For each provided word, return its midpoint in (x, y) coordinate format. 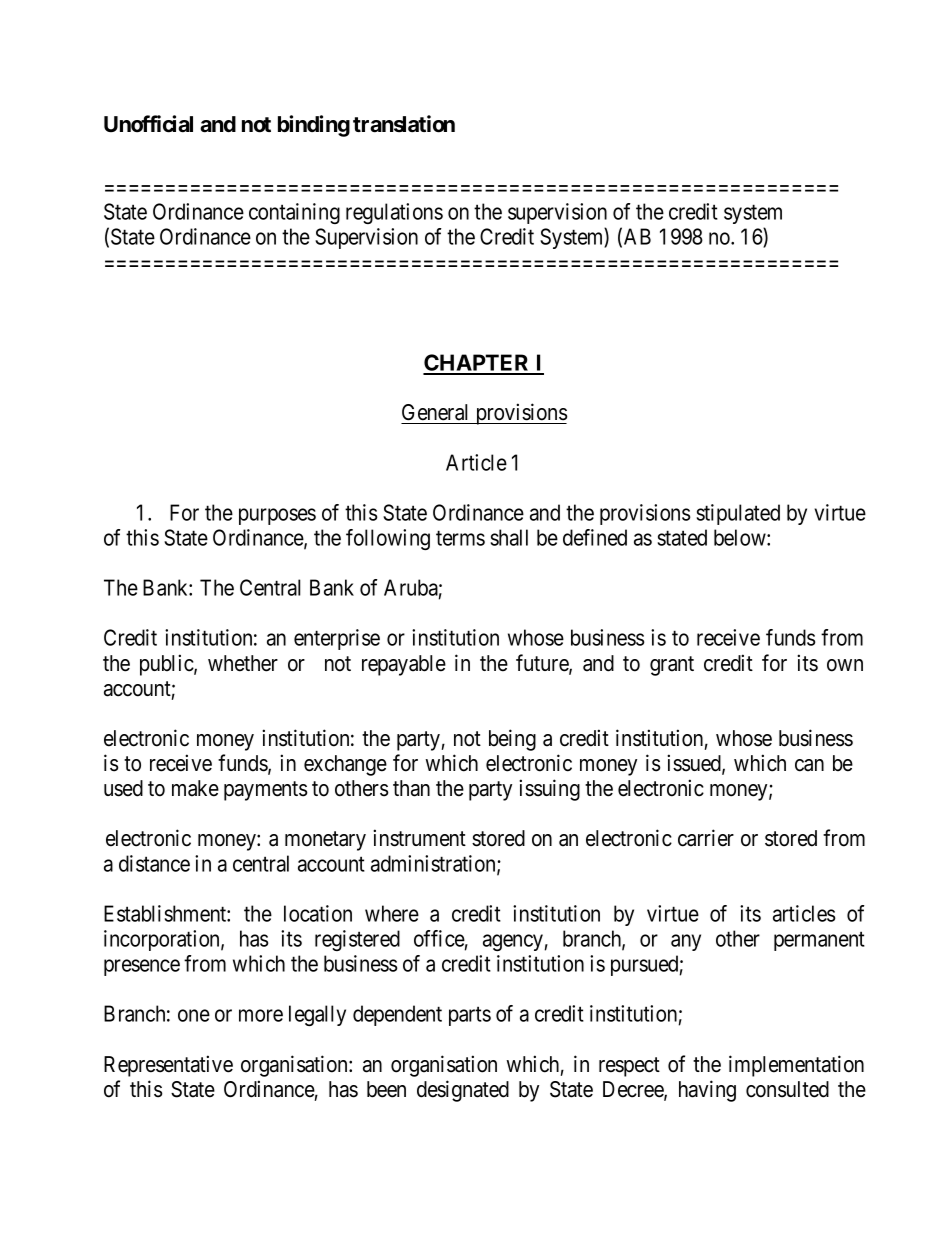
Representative (168, 1066)
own (845, 665)
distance (154, 863)
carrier (706, 838)
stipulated (738, 514)
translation (404, 124)
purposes (277, 516)
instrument (419, 838)
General (434, 412)
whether (243, 663)
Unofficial (148, 124)
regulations (394, 213)
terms (460, 538)
